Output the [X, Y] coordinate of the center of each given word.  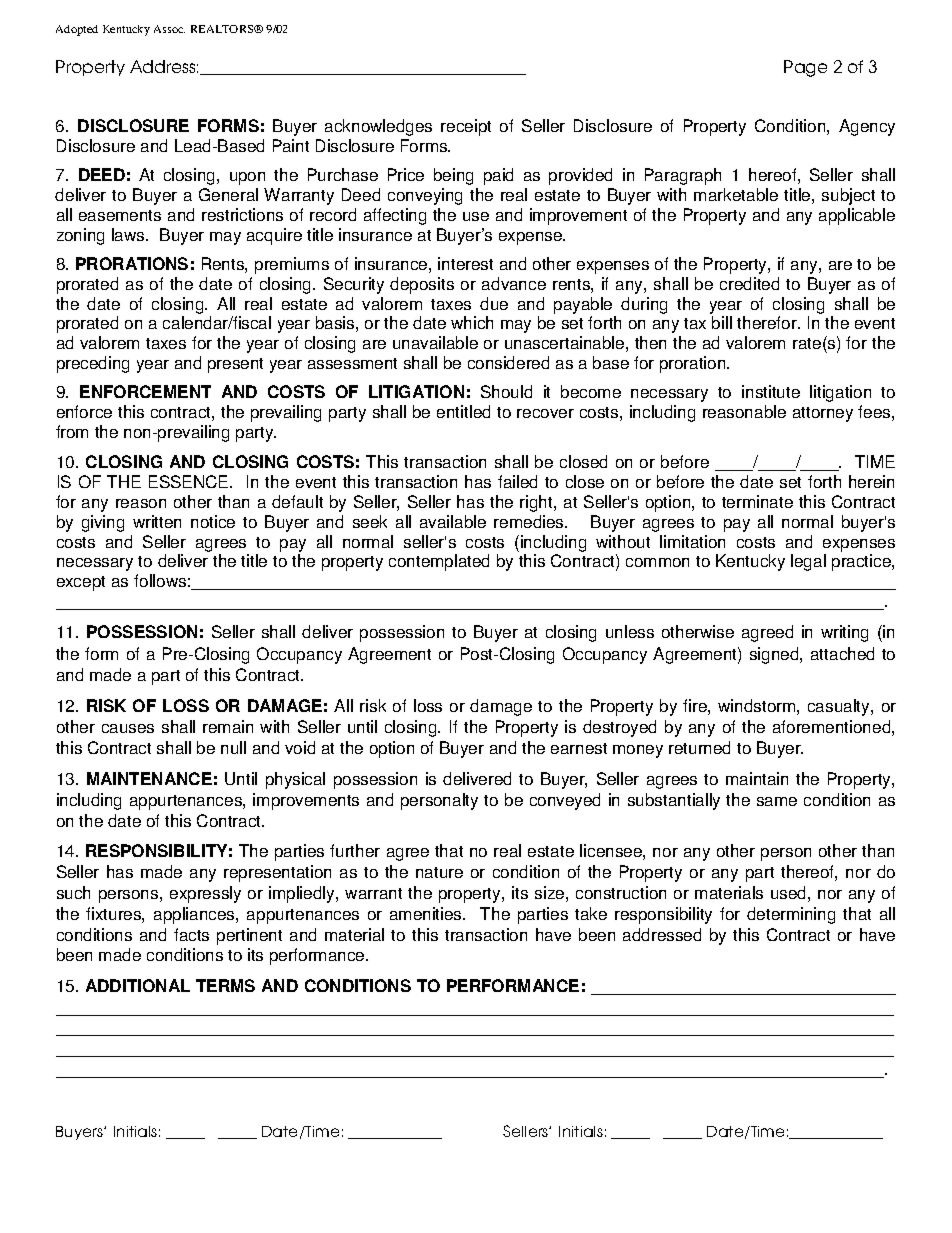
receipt [466, 127]
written [157, 521]
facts [191, 934]
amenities [427, 913]
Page [805, 68]
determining [791, 915]
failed [517, 481]
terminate [757, 501]
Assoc [169, 29]
